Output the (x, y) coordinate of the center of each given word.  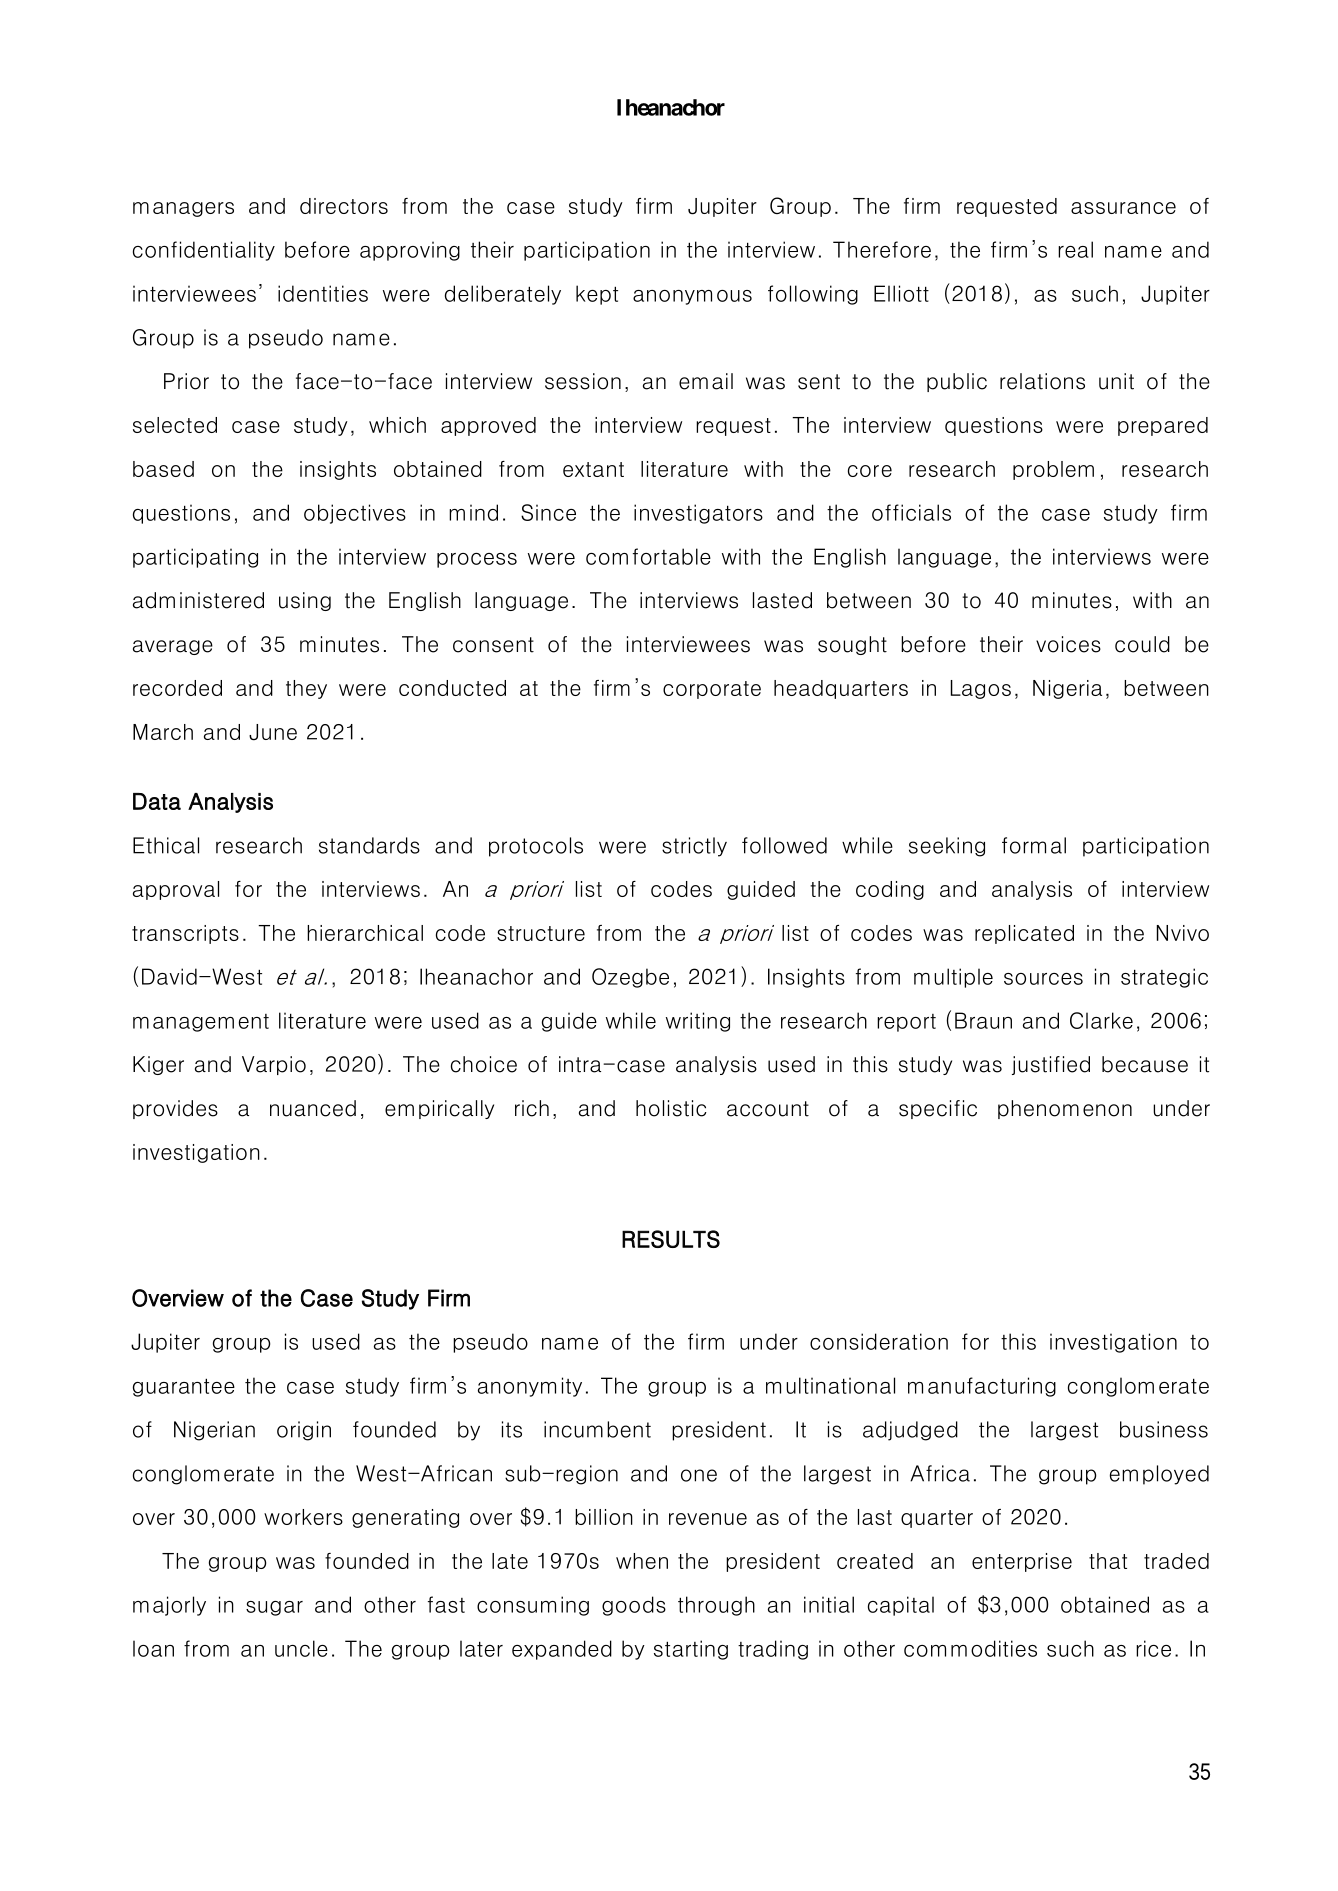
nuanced (313, 1108)
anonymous (692, 297)
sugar (274, 1608)
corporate (712, 690)
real (1075, 249)
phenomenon (1065, 1109)
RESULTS (671, 1239)
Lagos (981, 689)
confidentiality (204, 251)
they (306, 689)
